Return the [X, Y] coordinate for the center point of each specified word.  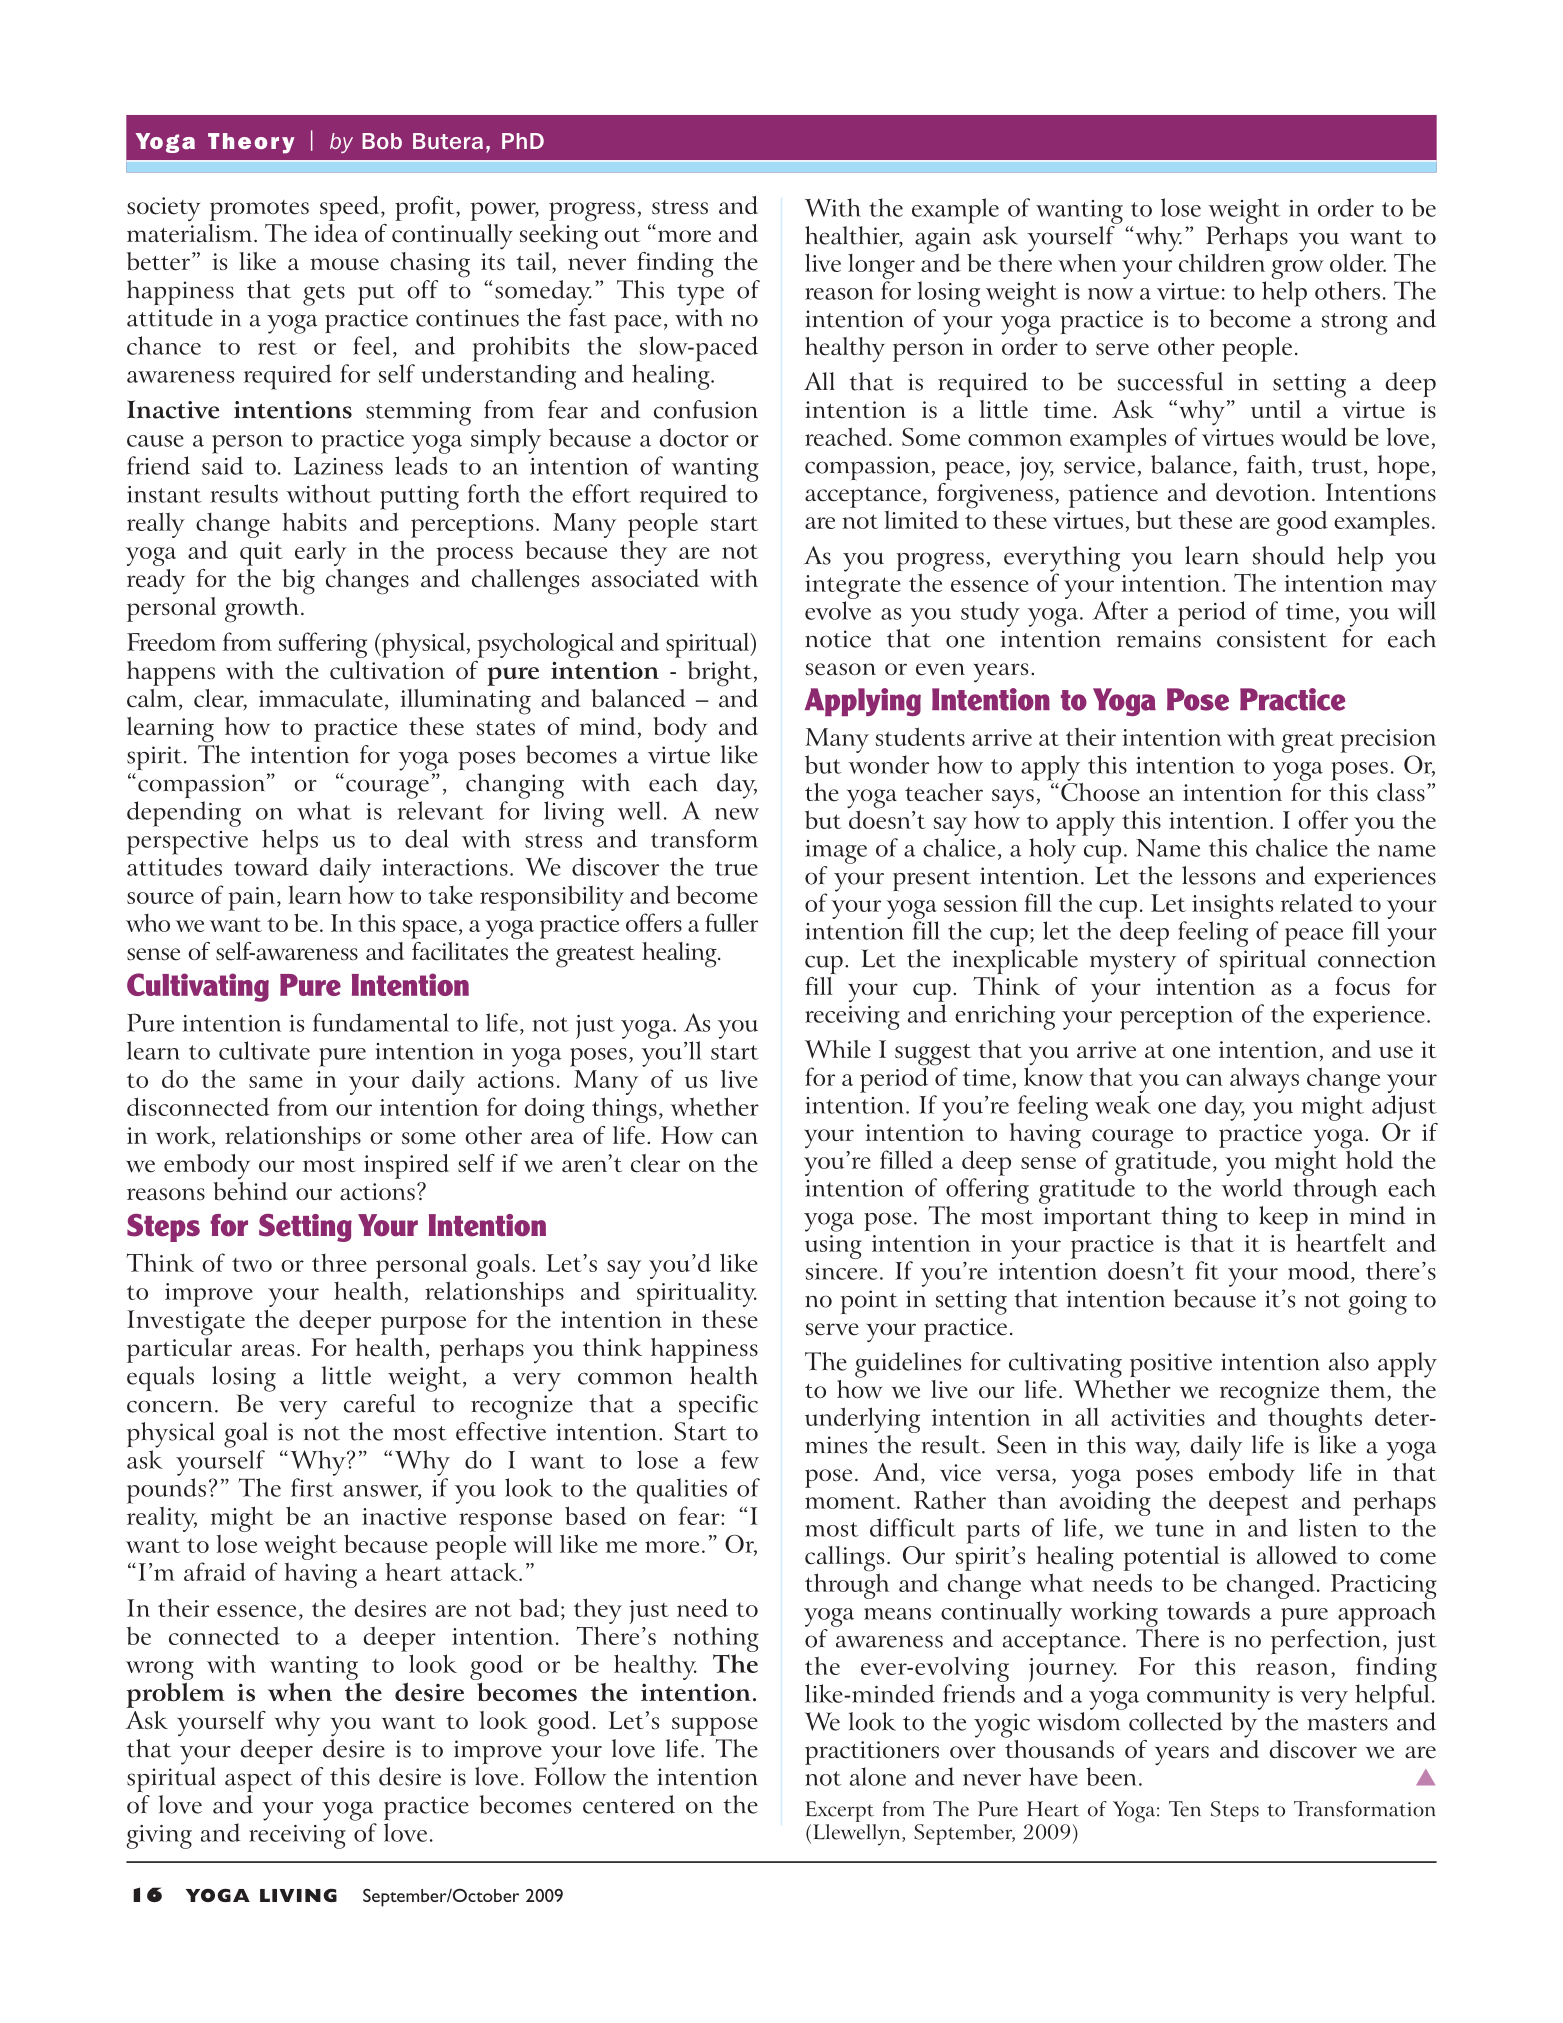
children [1222, 262]
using [833, 1247]
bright [721, 674]
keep [1283, 1218]
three [339, 1263]
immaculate [321, 698]
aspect [258, 1781]
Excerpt [840, 1813]
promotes [259, 210]
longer [881, 268]
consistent [1272, 639]
